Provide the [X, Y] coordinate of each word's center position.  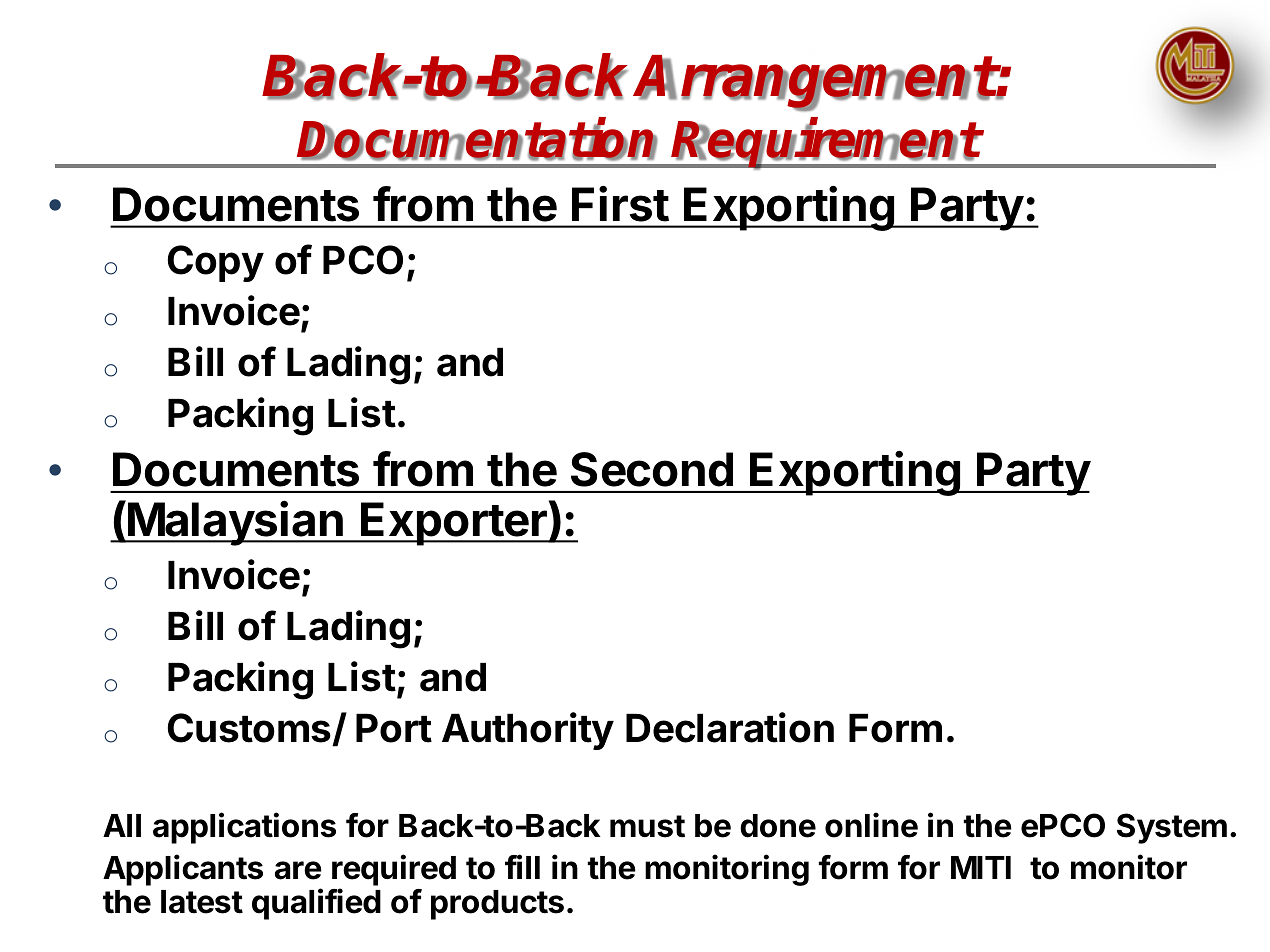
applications [244, 828]
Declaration [730, 727]
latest [202, 902]
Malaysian [236, 523]
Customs [250, 729]
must [647, 826]
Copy [216, 263]
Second [652, 469]
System [1172, 828]
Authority [528, 731]
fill [522, 866]
